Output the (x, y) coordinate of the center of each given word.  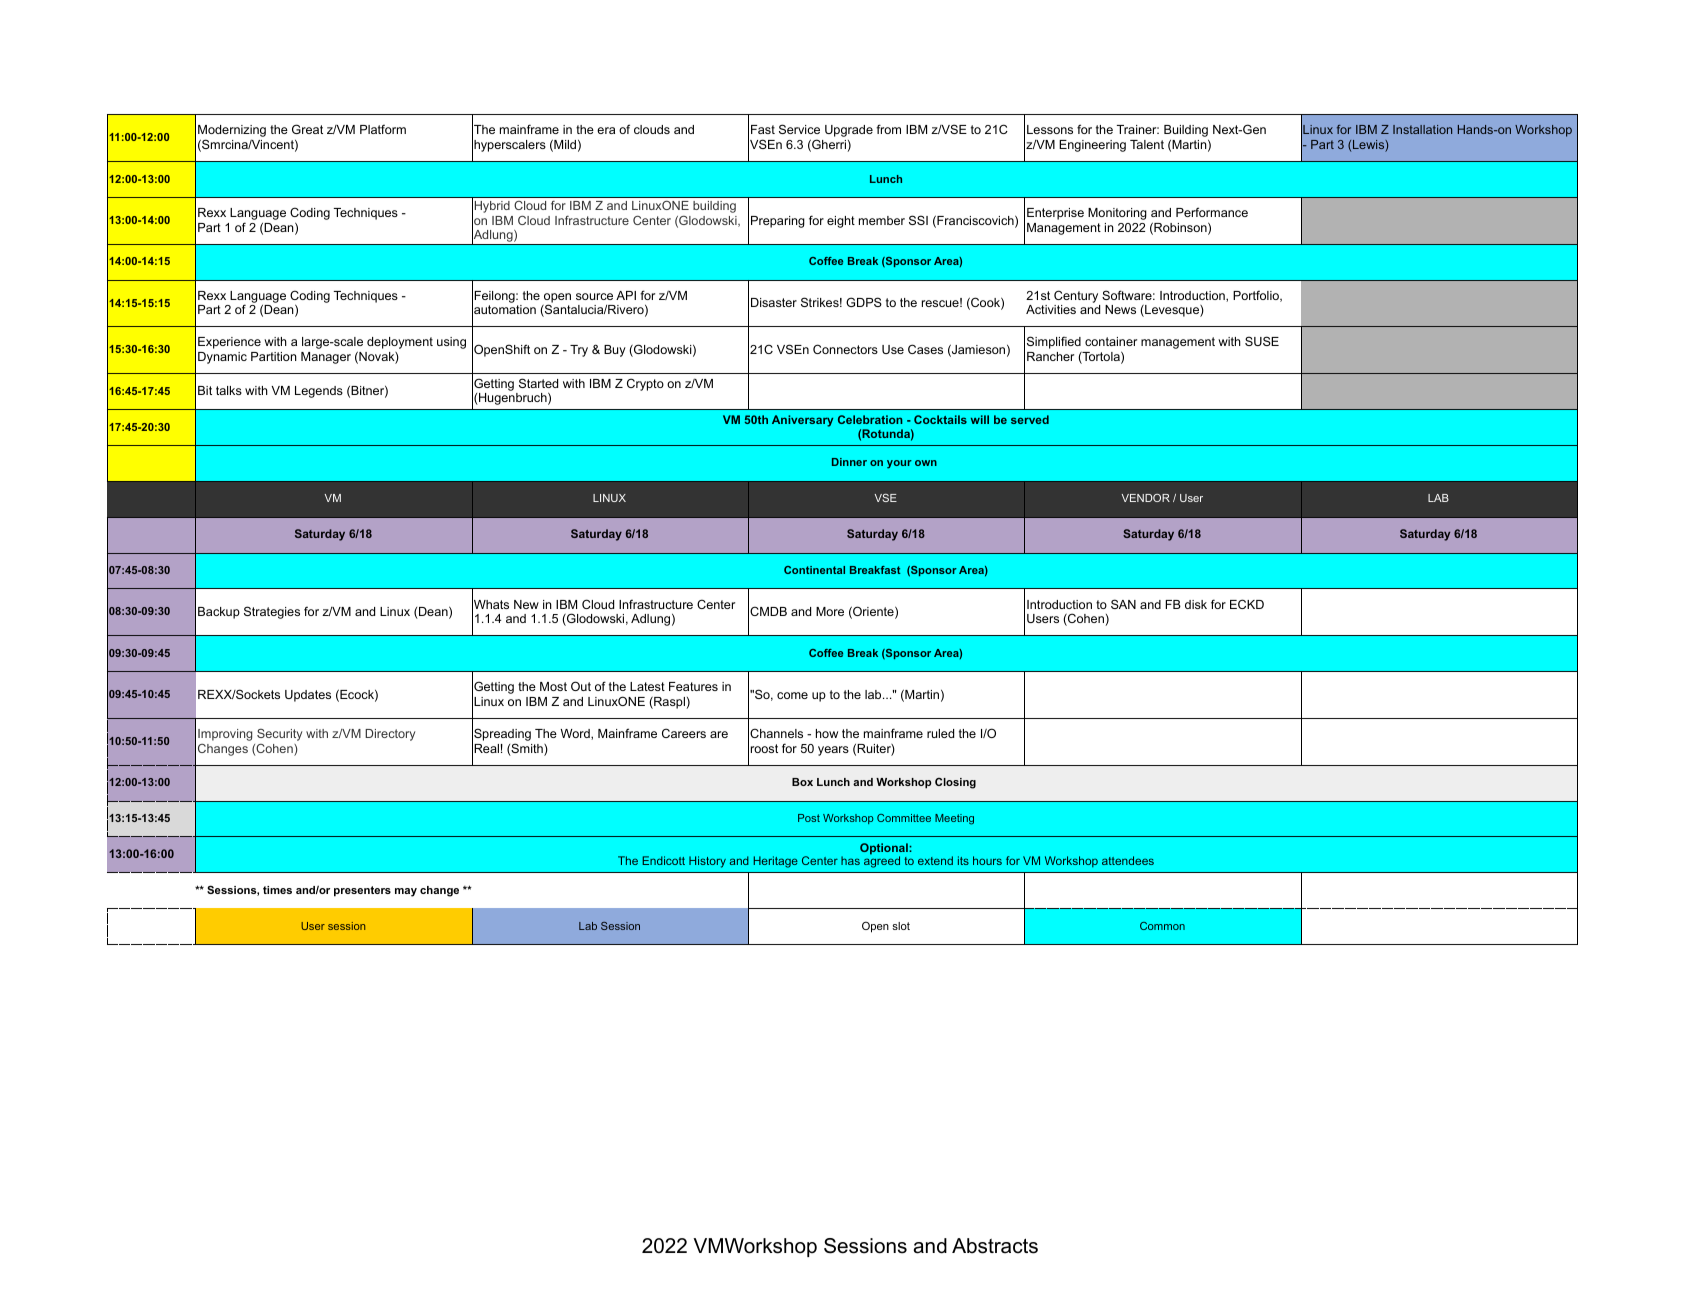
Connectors (845, 349)
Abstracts (995, 1246)
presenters (362, 891)
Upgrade (849, 131)
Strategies (272, 612)
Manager (326, 358)
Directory (390, 735)
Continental (814, 570)
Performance (1212, 212)
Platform (383, 129)
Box (802, 782)
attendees (1128, 860)
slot (901, 926)
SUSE (1262, 341)
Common (1162, 926)
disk (1196, 604)
